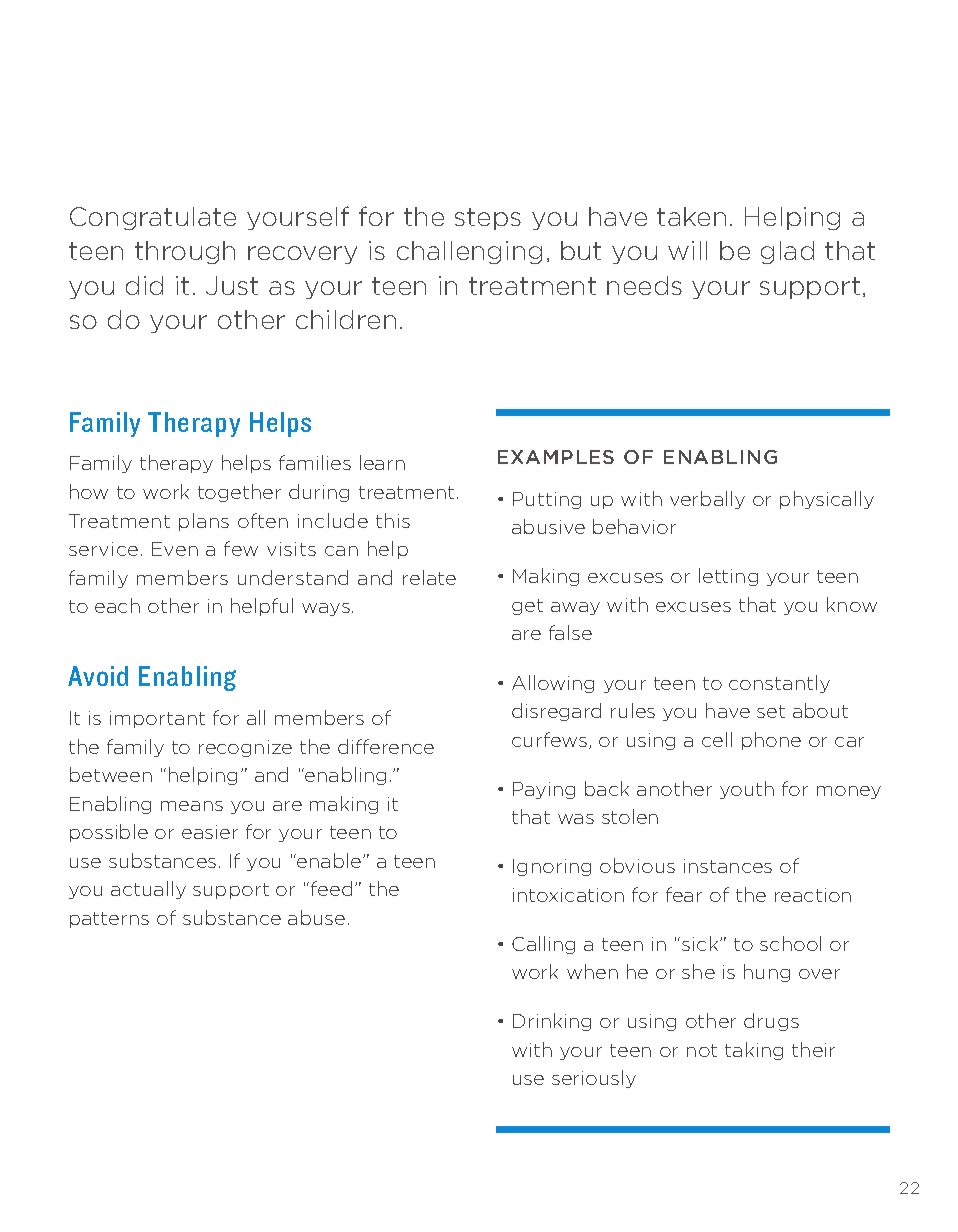 The image size is (958, 1232). What do you see at coordinates (747, 790) in the document?
I see `youth` at bounding box center [747, 790].
